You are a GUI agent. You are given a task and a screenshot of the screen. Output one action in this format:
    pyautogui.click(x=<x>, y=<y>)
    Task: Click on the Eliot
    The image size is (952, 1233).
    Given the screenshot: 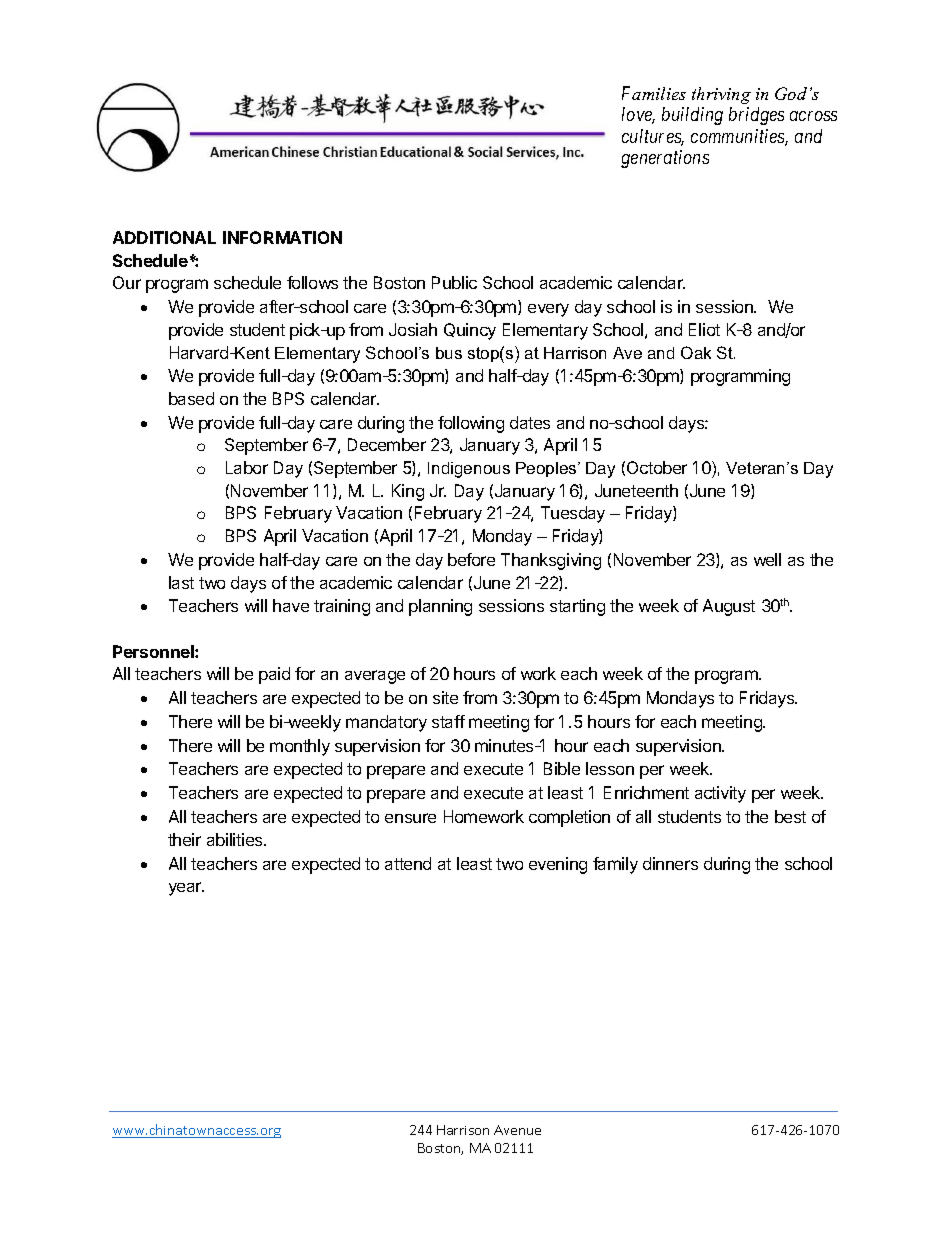 What is the action you would take?
    pyautogui.click(x=704, y=329)
